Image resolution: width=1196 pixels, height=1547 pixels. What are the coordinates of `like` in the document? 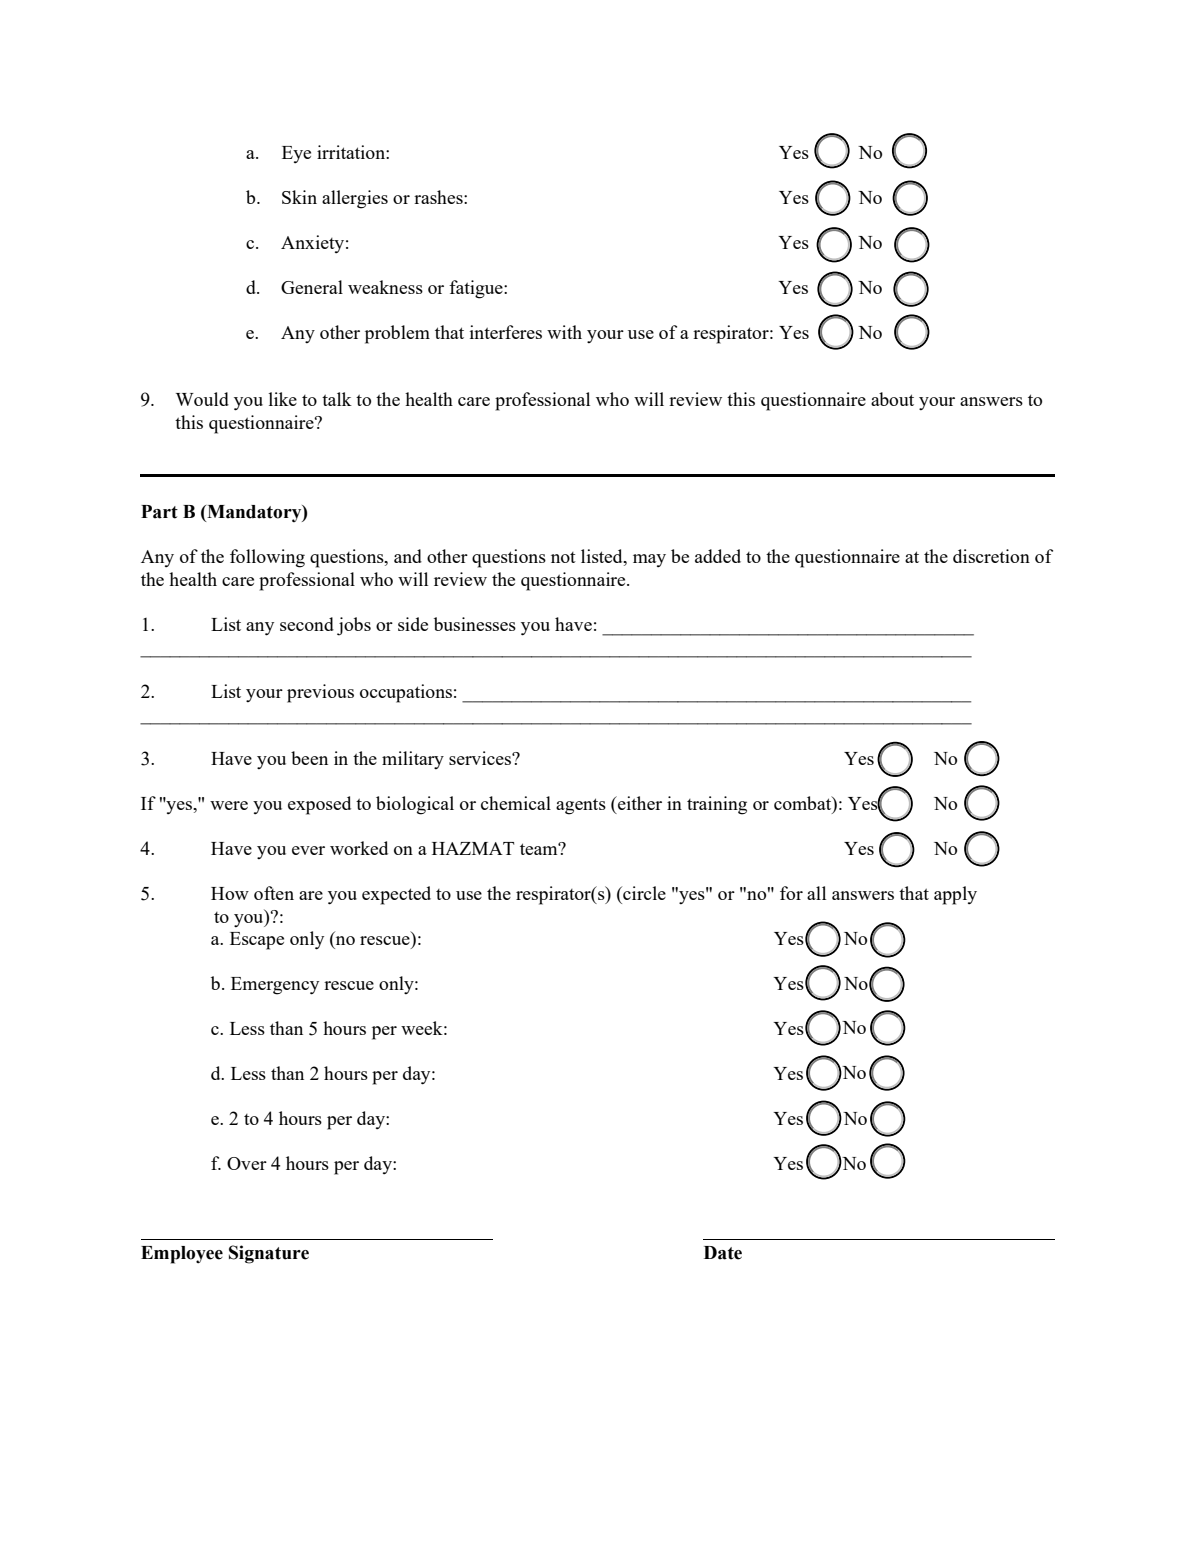 It's located at (283, 399).
